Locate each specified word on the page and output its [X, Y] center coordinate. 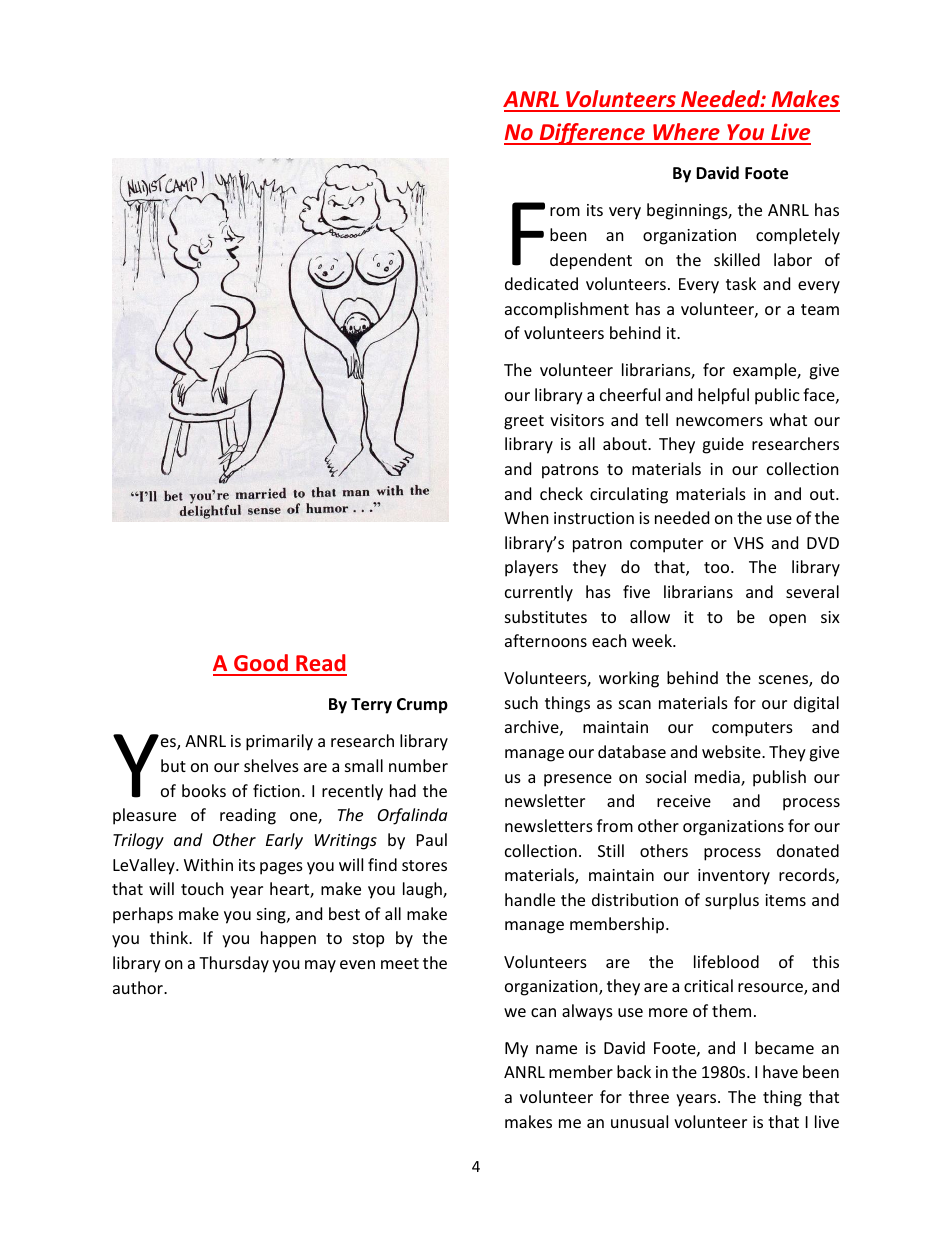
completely [798, 236]
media [718, 778]
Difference [592, 134]
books [204, 790]
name [556, 1049]
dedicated [541, 283]
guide [723, 445]
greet [524, 422]
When [526, 517]
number [418, 765]
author [139, 987]
